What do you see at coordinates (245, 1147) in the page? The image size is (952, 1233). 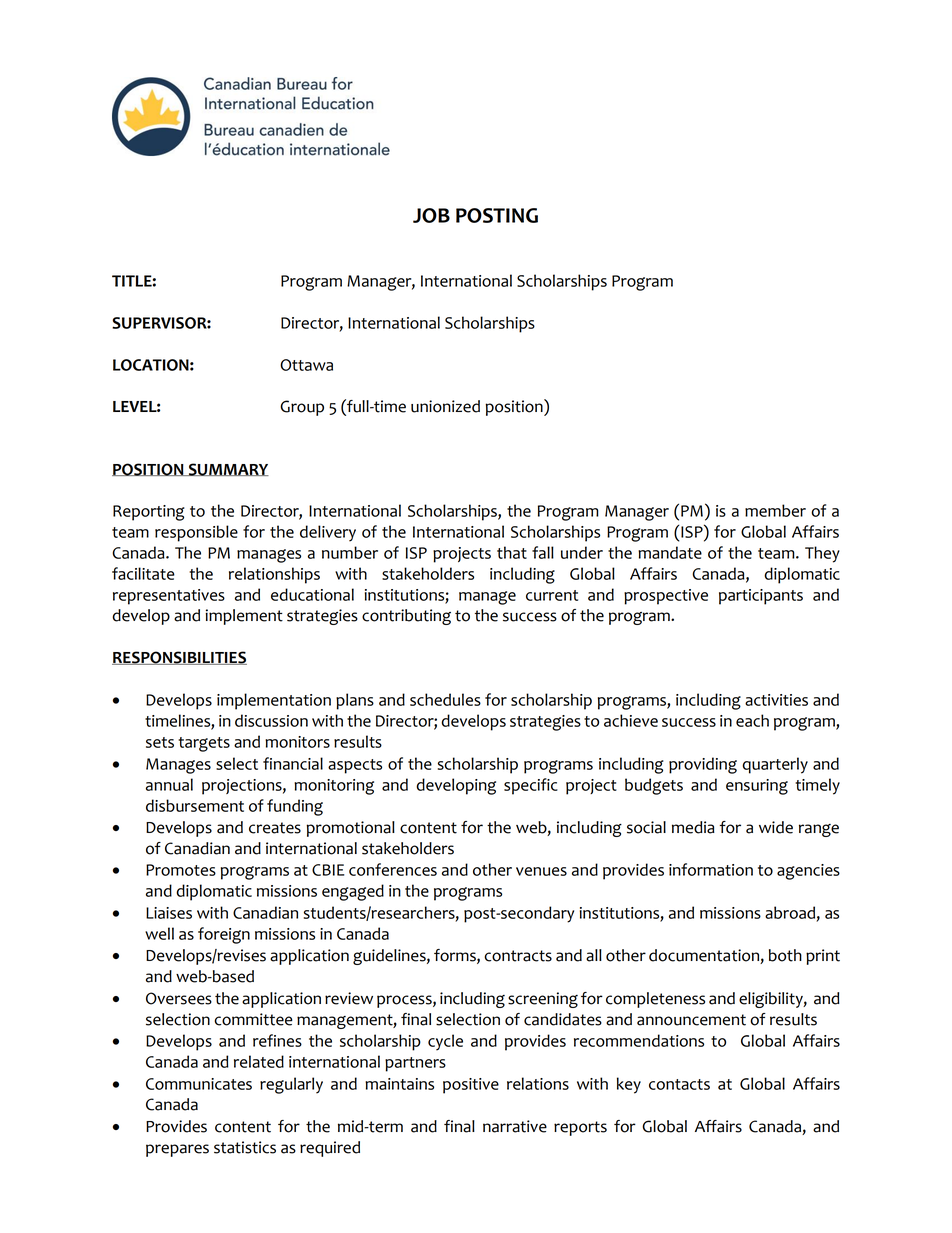 I see `statistics` at bounding box center [245, 1147].
